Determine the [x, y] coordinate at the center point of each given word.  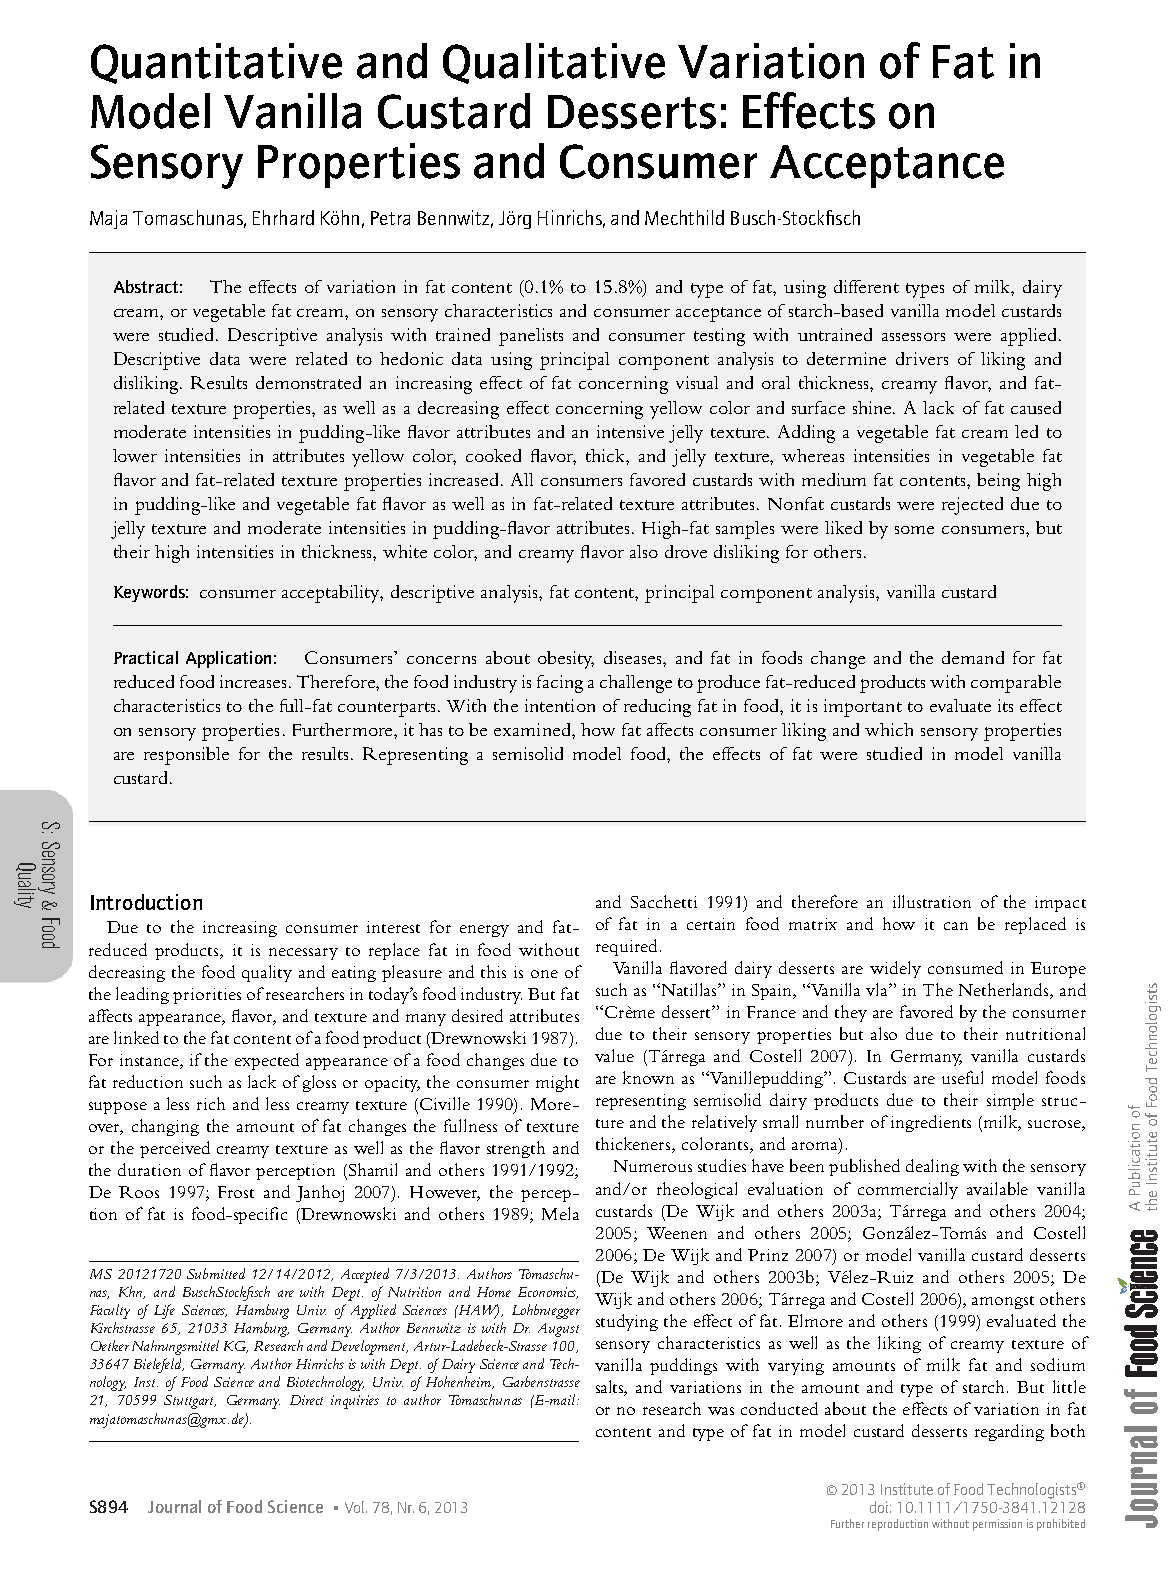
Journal [174, 1506]
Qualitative [554, 63]
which [889, 729]
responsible [186, 756]
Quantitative [216, 63]
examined [533, 729]
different [866, 286]
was [721, 1411]
